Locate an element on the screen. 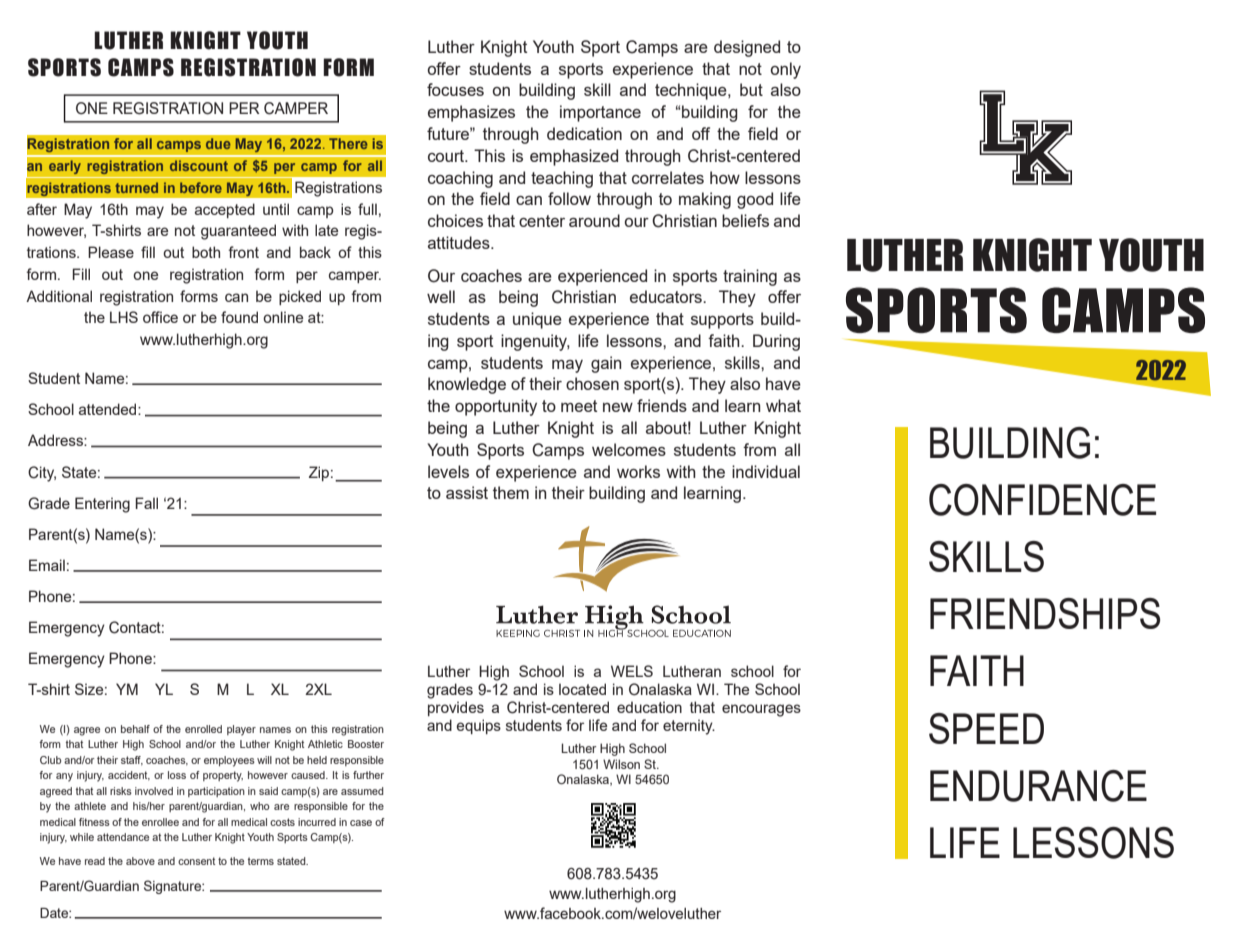 The width and height of the screenshot is (1233, 952). them is located at coordinates (511, 492).
